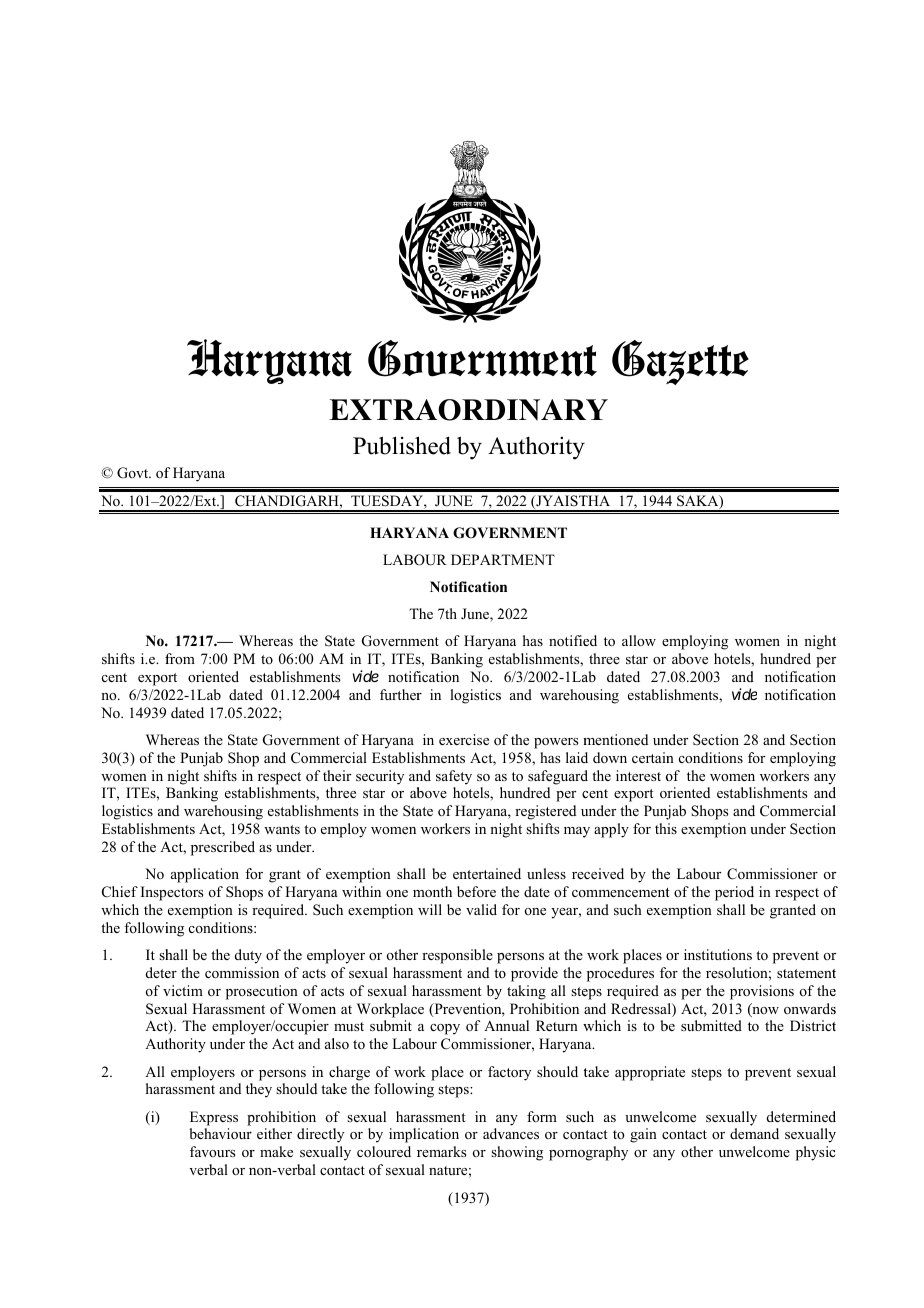 Image resolution: width=924 pixels, height=1308 pixels. I want to click on interest, so click(638, 775).
